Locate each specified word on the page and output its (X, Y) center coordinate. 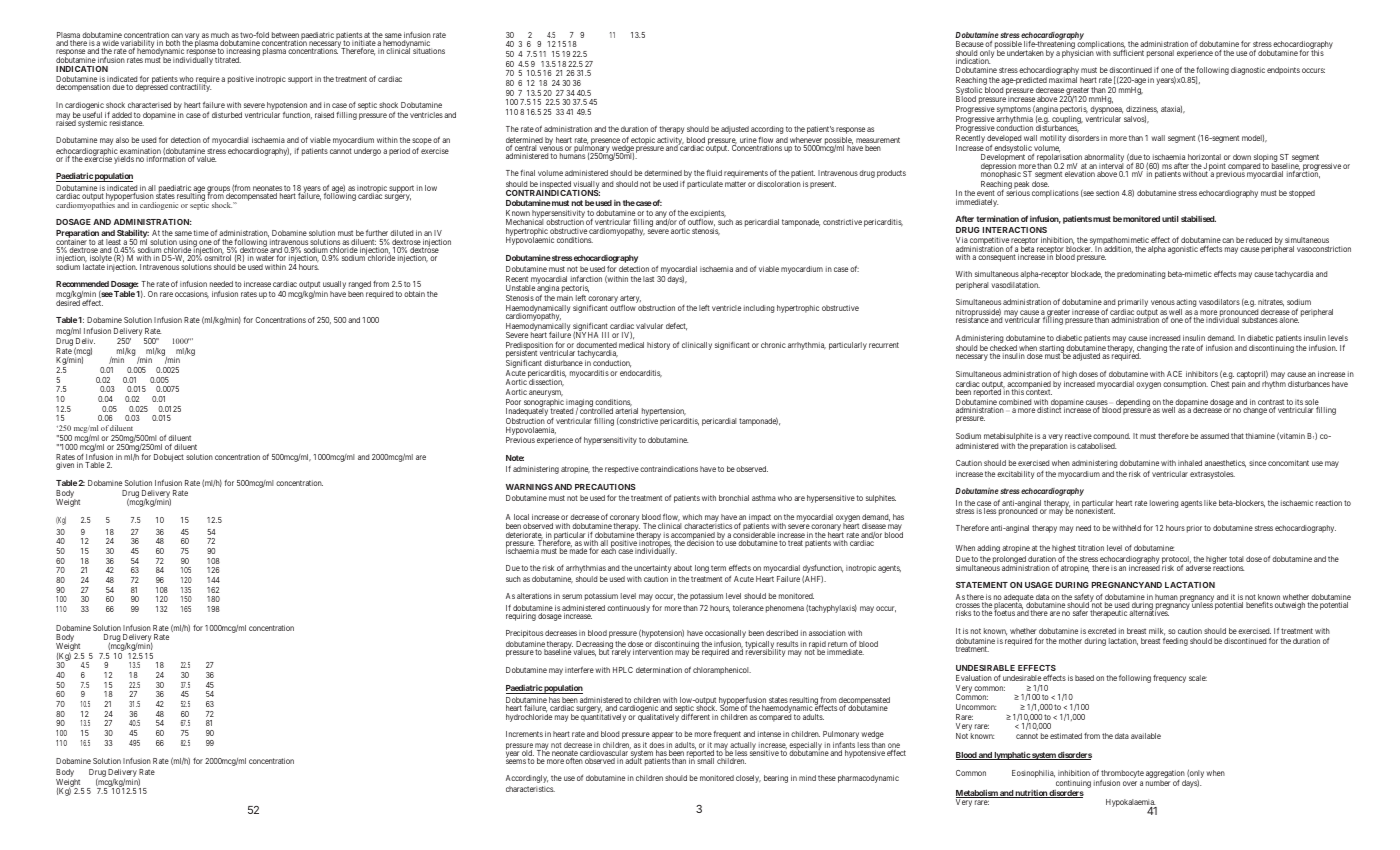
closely (748, 779)
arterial (626, 411)
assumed (1214, 436)
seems (516, 761)
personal (1160, 54)
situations (429, 51)
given (65, 466)
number (1158, 783)
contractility (190, 87)
